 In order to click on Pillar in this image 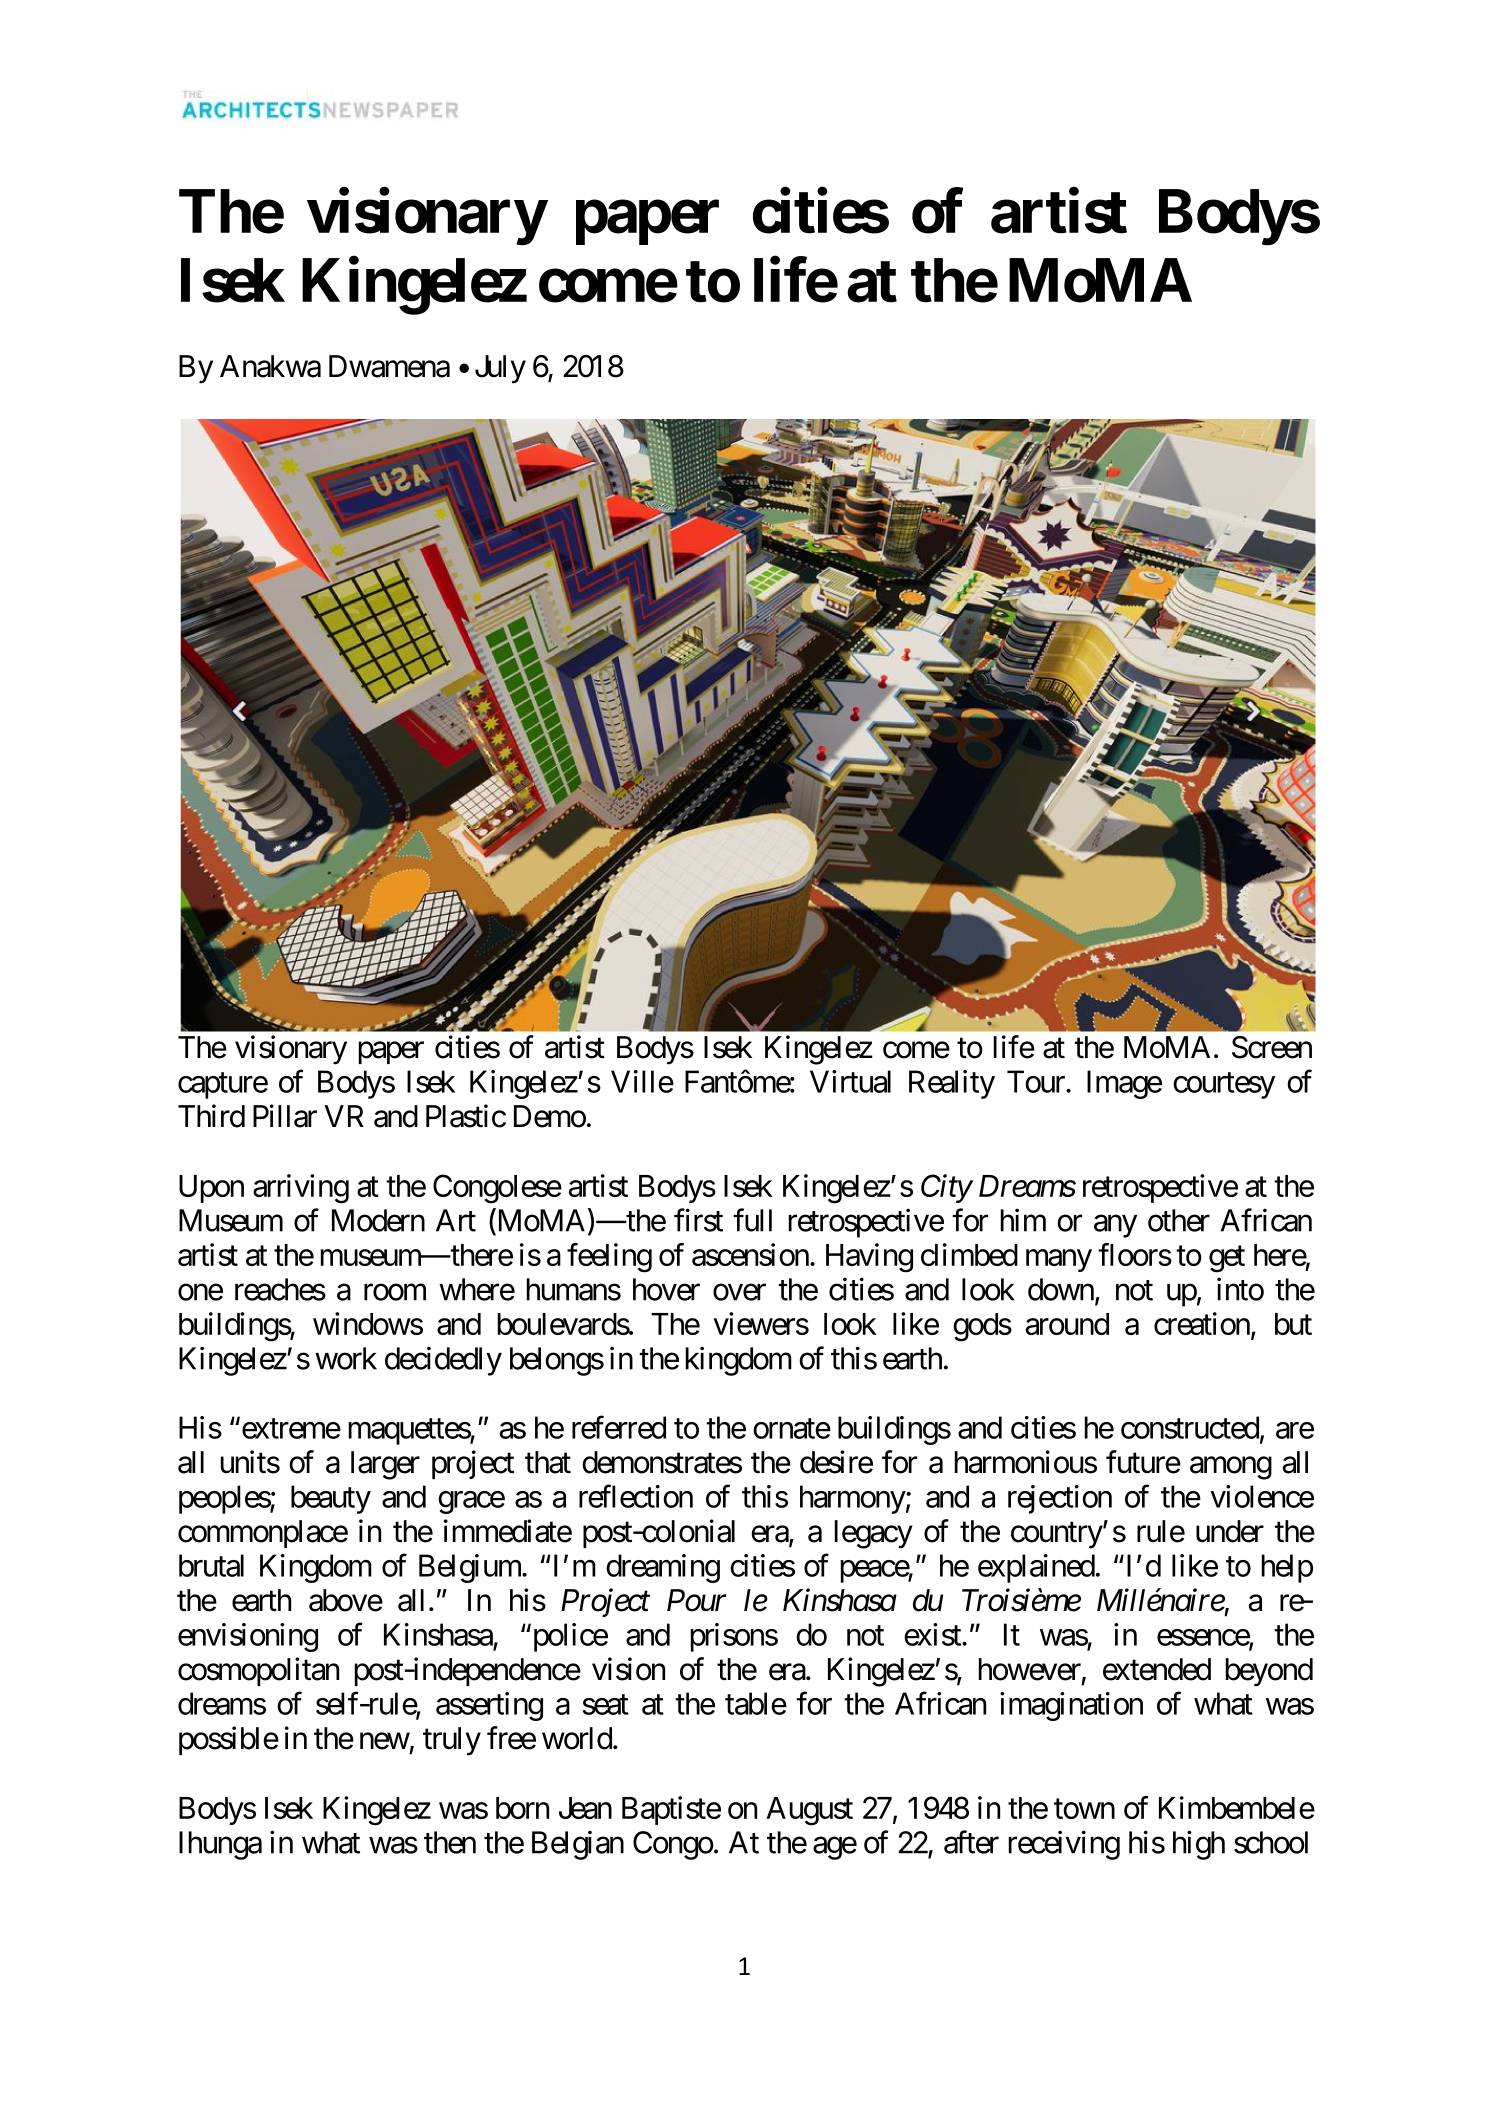, I will do `click(285, 1116)`.
